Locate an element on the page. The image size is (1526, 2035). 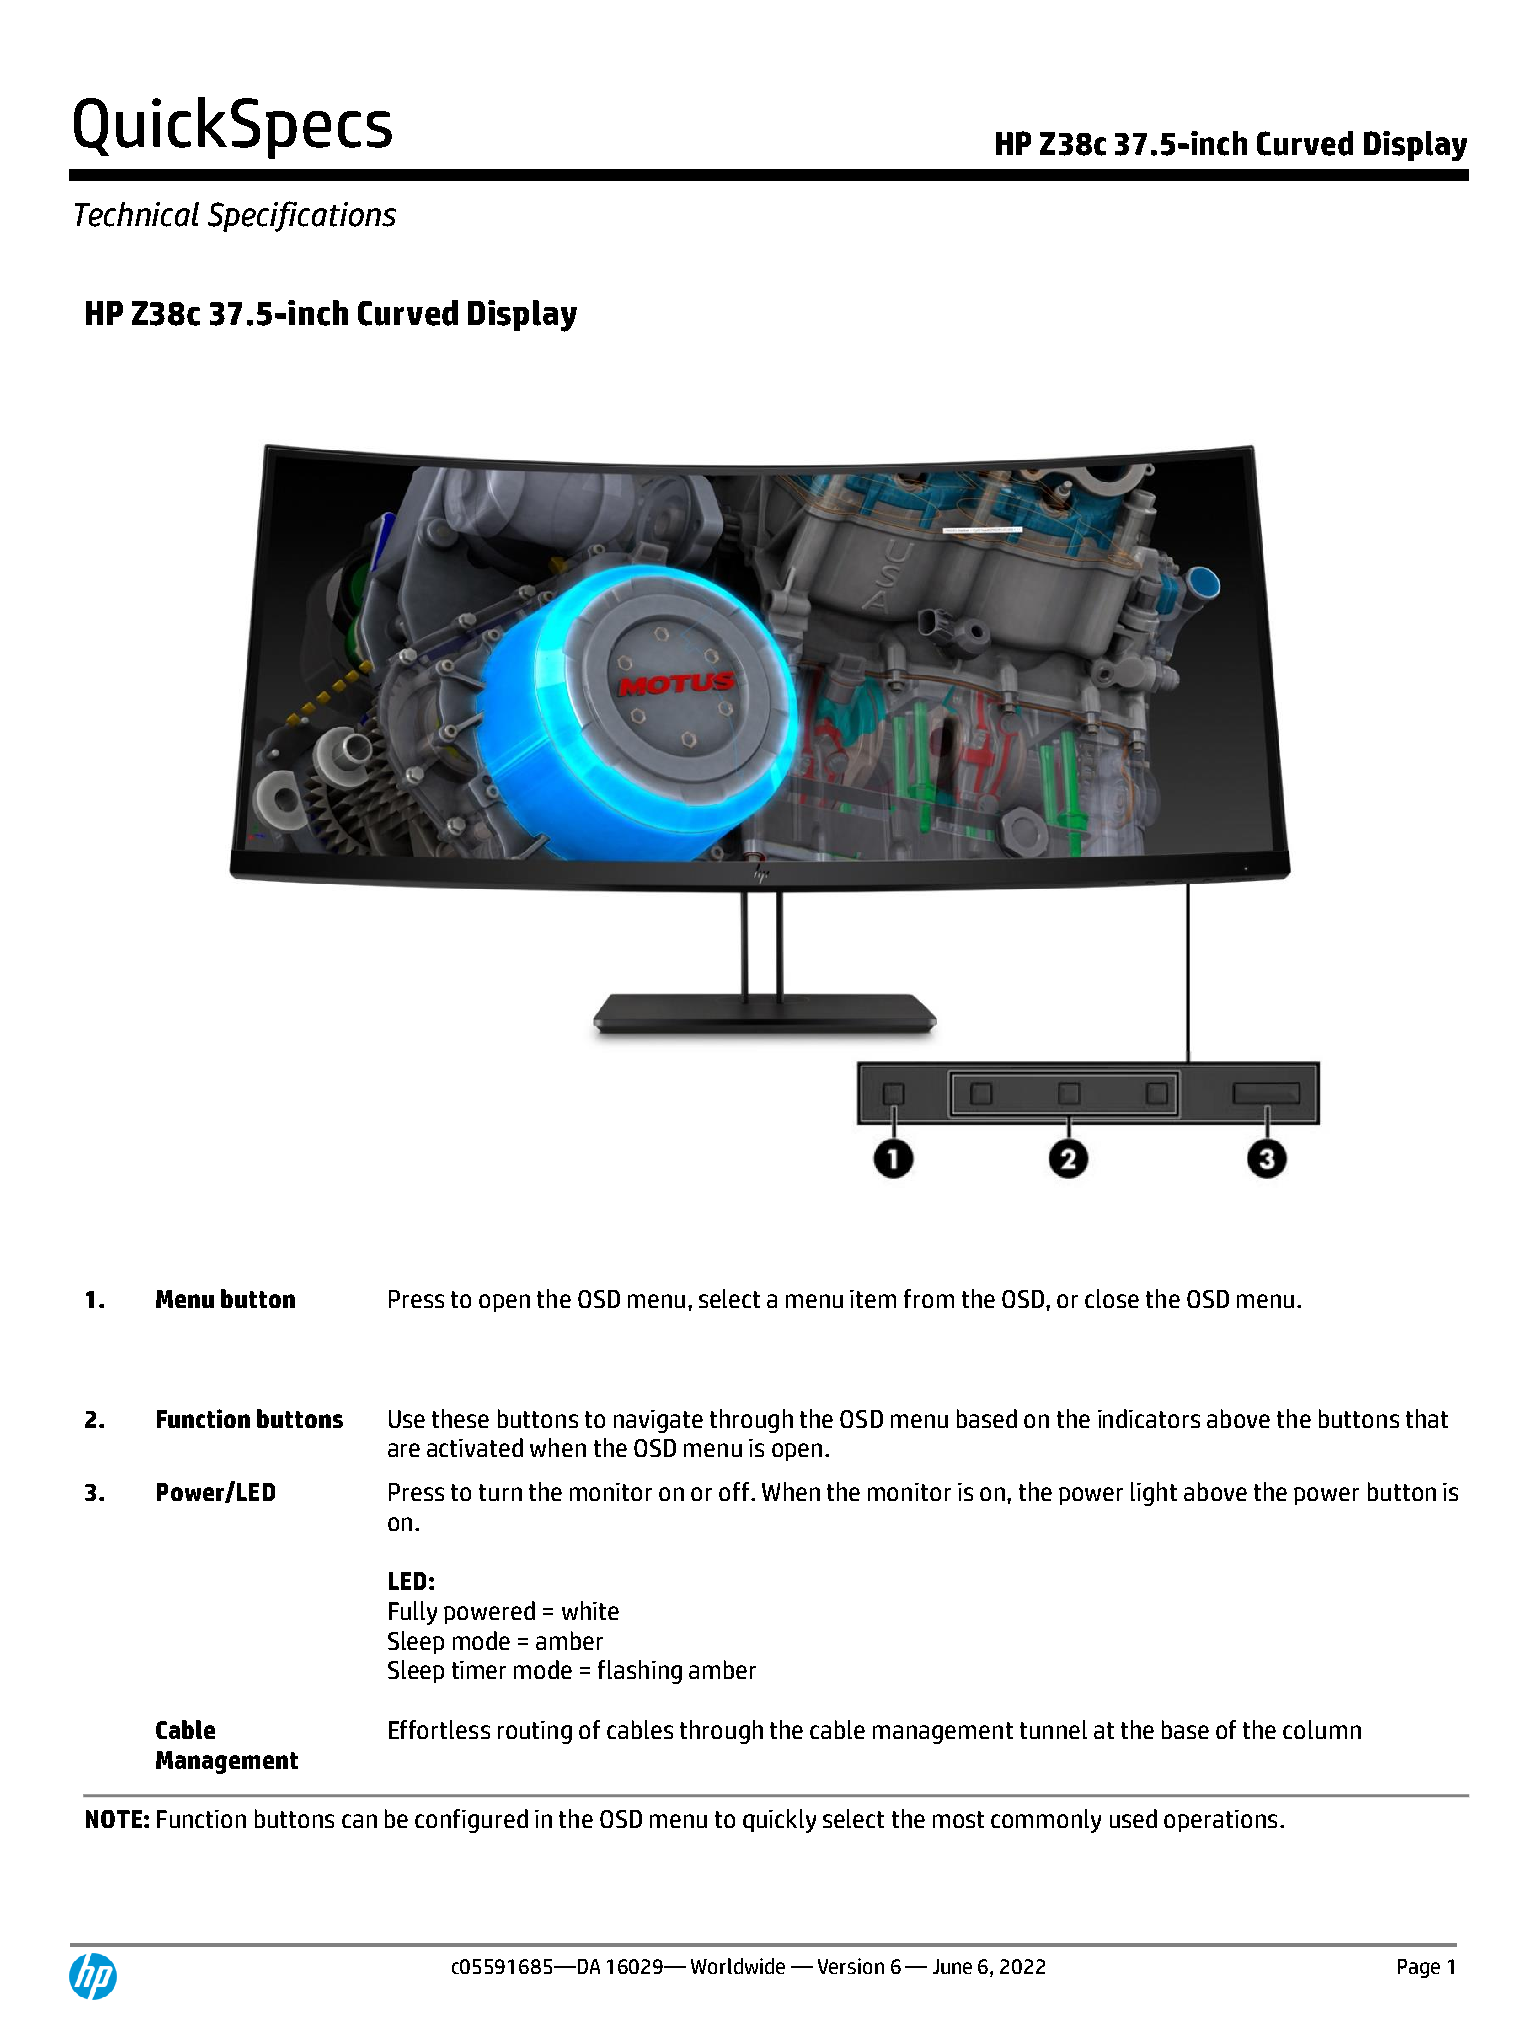
indicators is located at coordinates (1149, 1418).
